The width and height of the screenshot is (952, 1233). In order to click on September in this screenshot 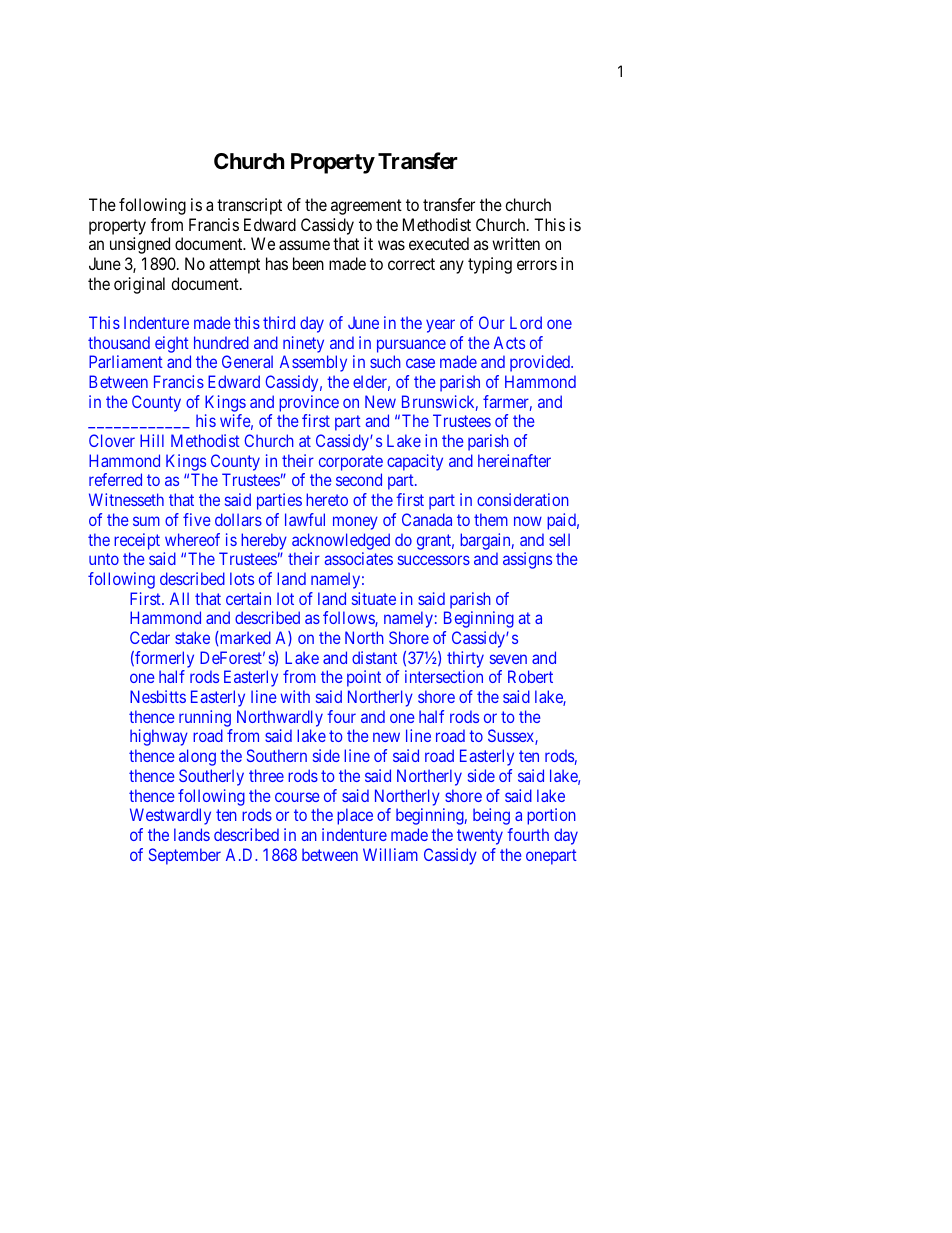, I will do `click(185, 856)`.
